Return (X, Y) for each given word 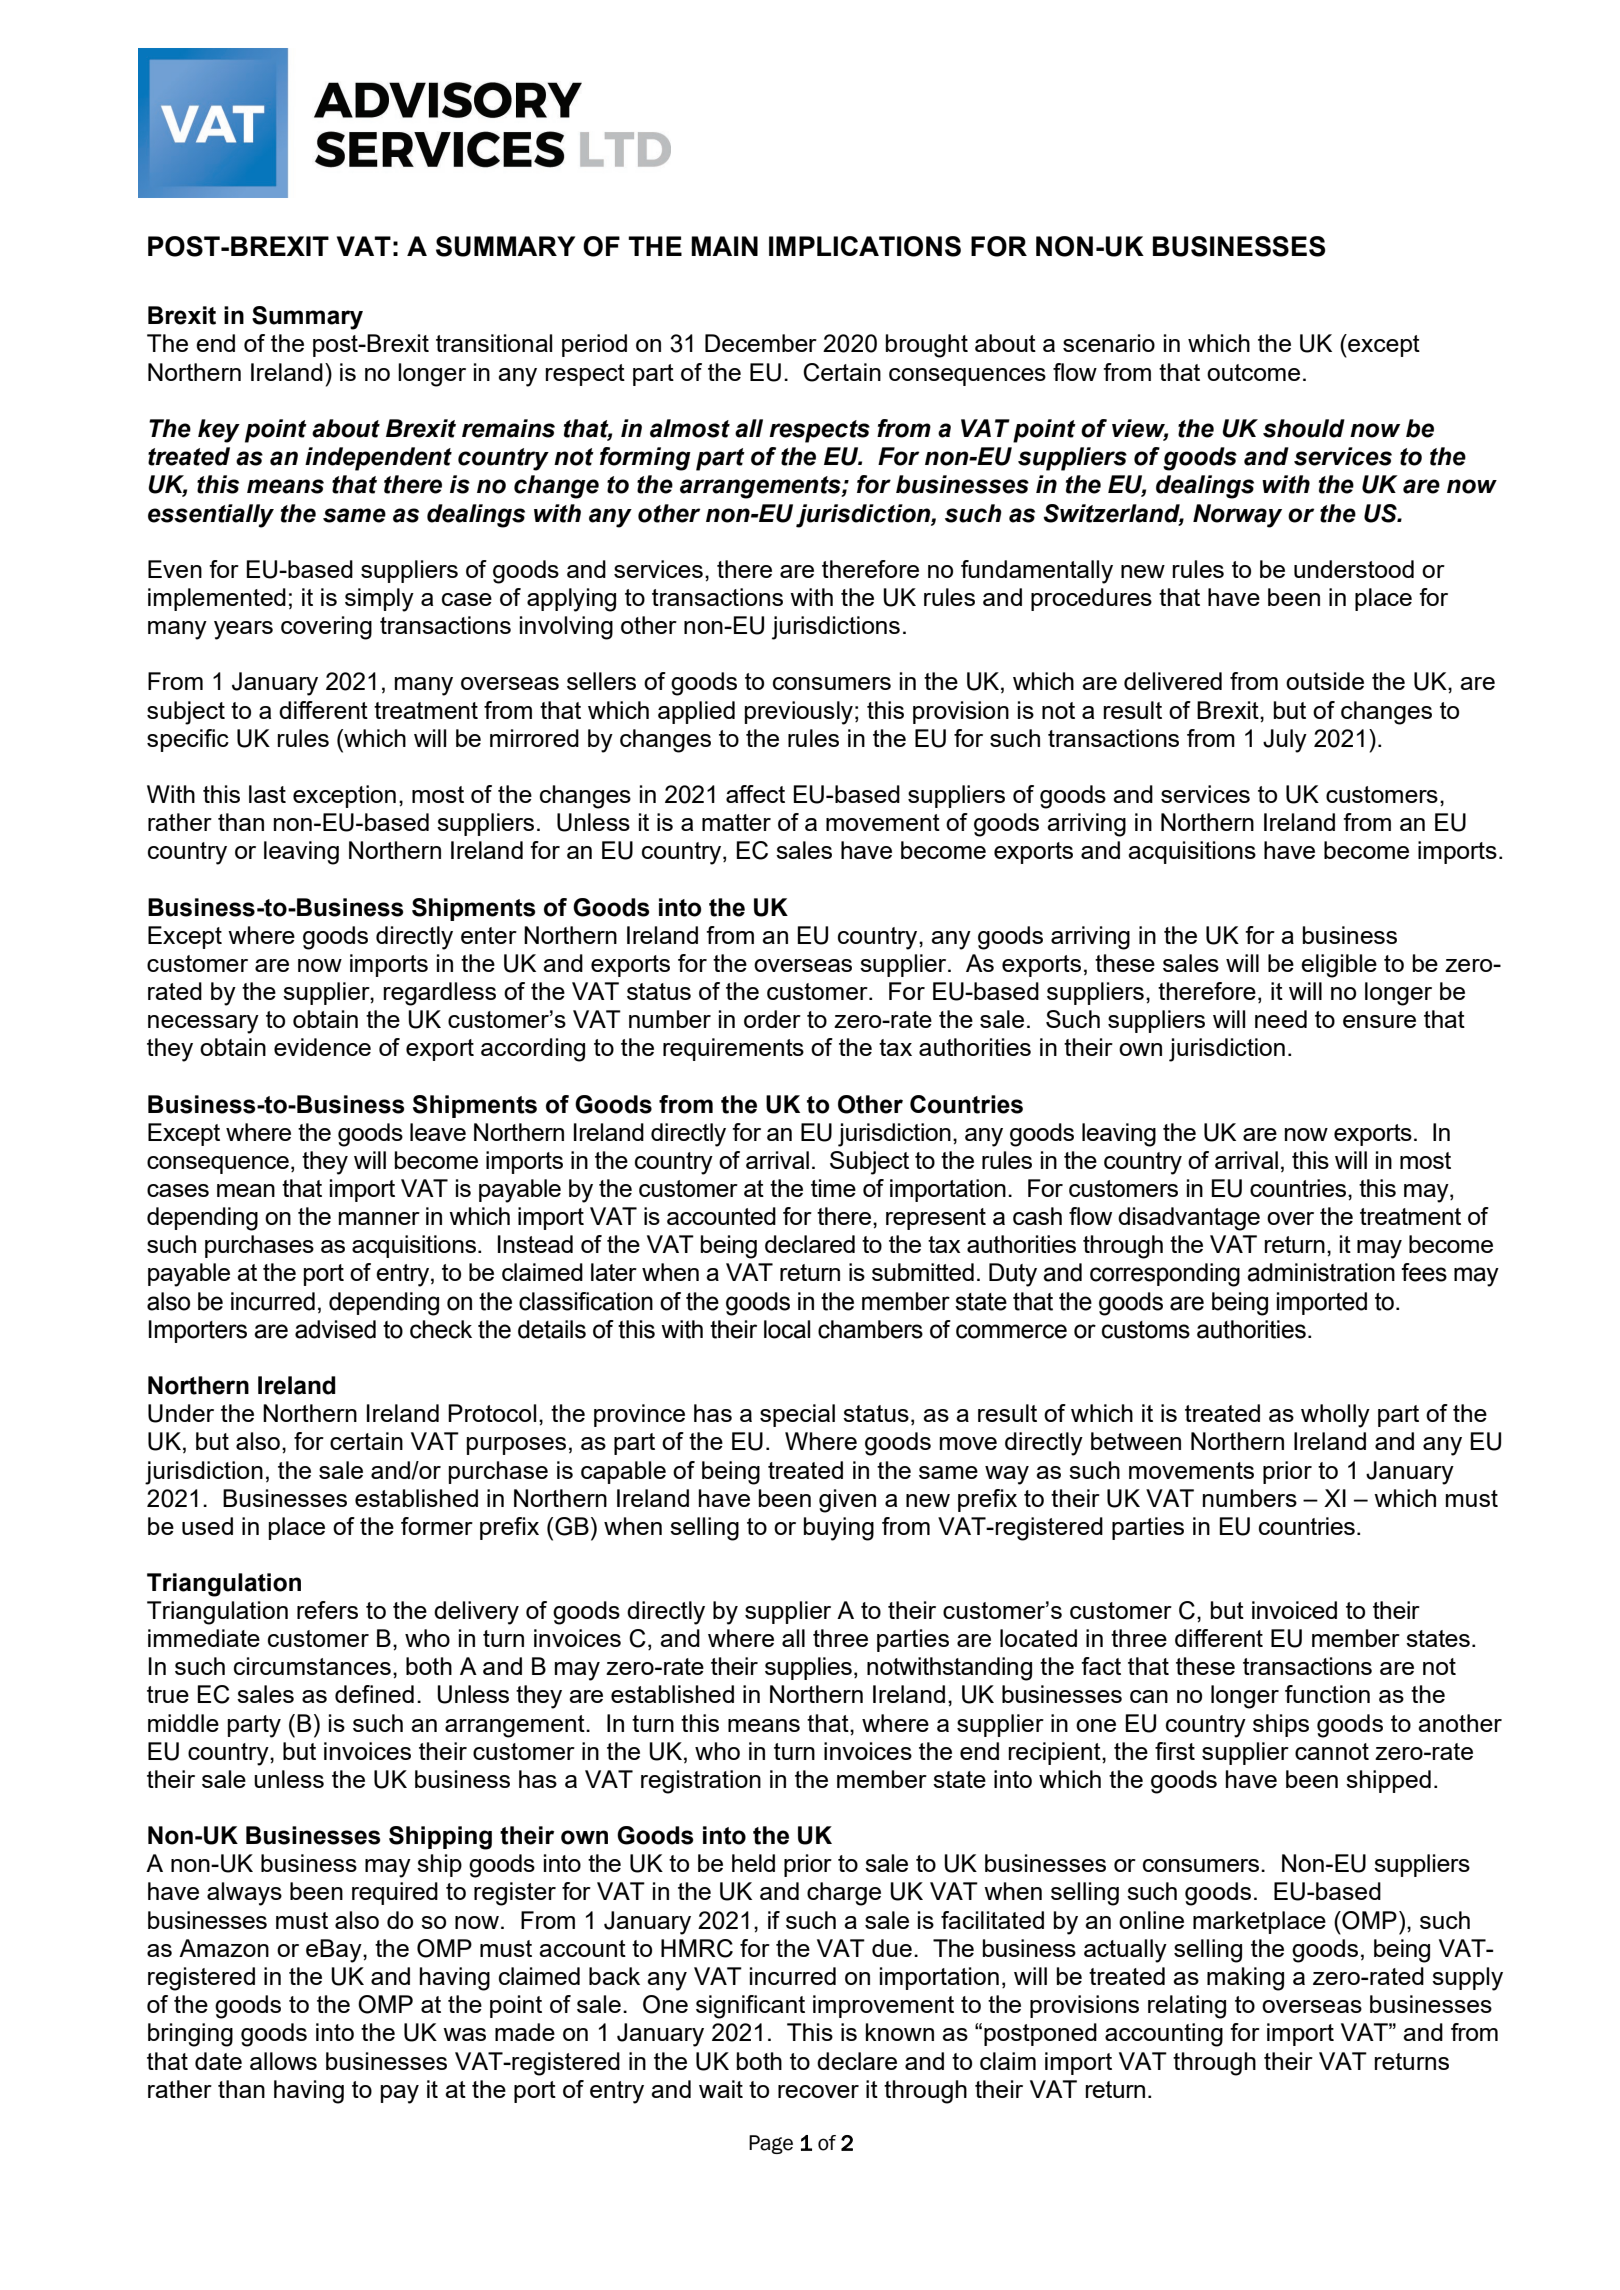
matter (736, 822)
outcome (1253, 372)
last (267, 794)
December (761, 343)
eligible (1339, 966)
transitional (494, 343)
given (847, 1501)
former (437, 1526)
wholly (1335, 1416)
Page (771, 2144)
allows (283, 2061)
